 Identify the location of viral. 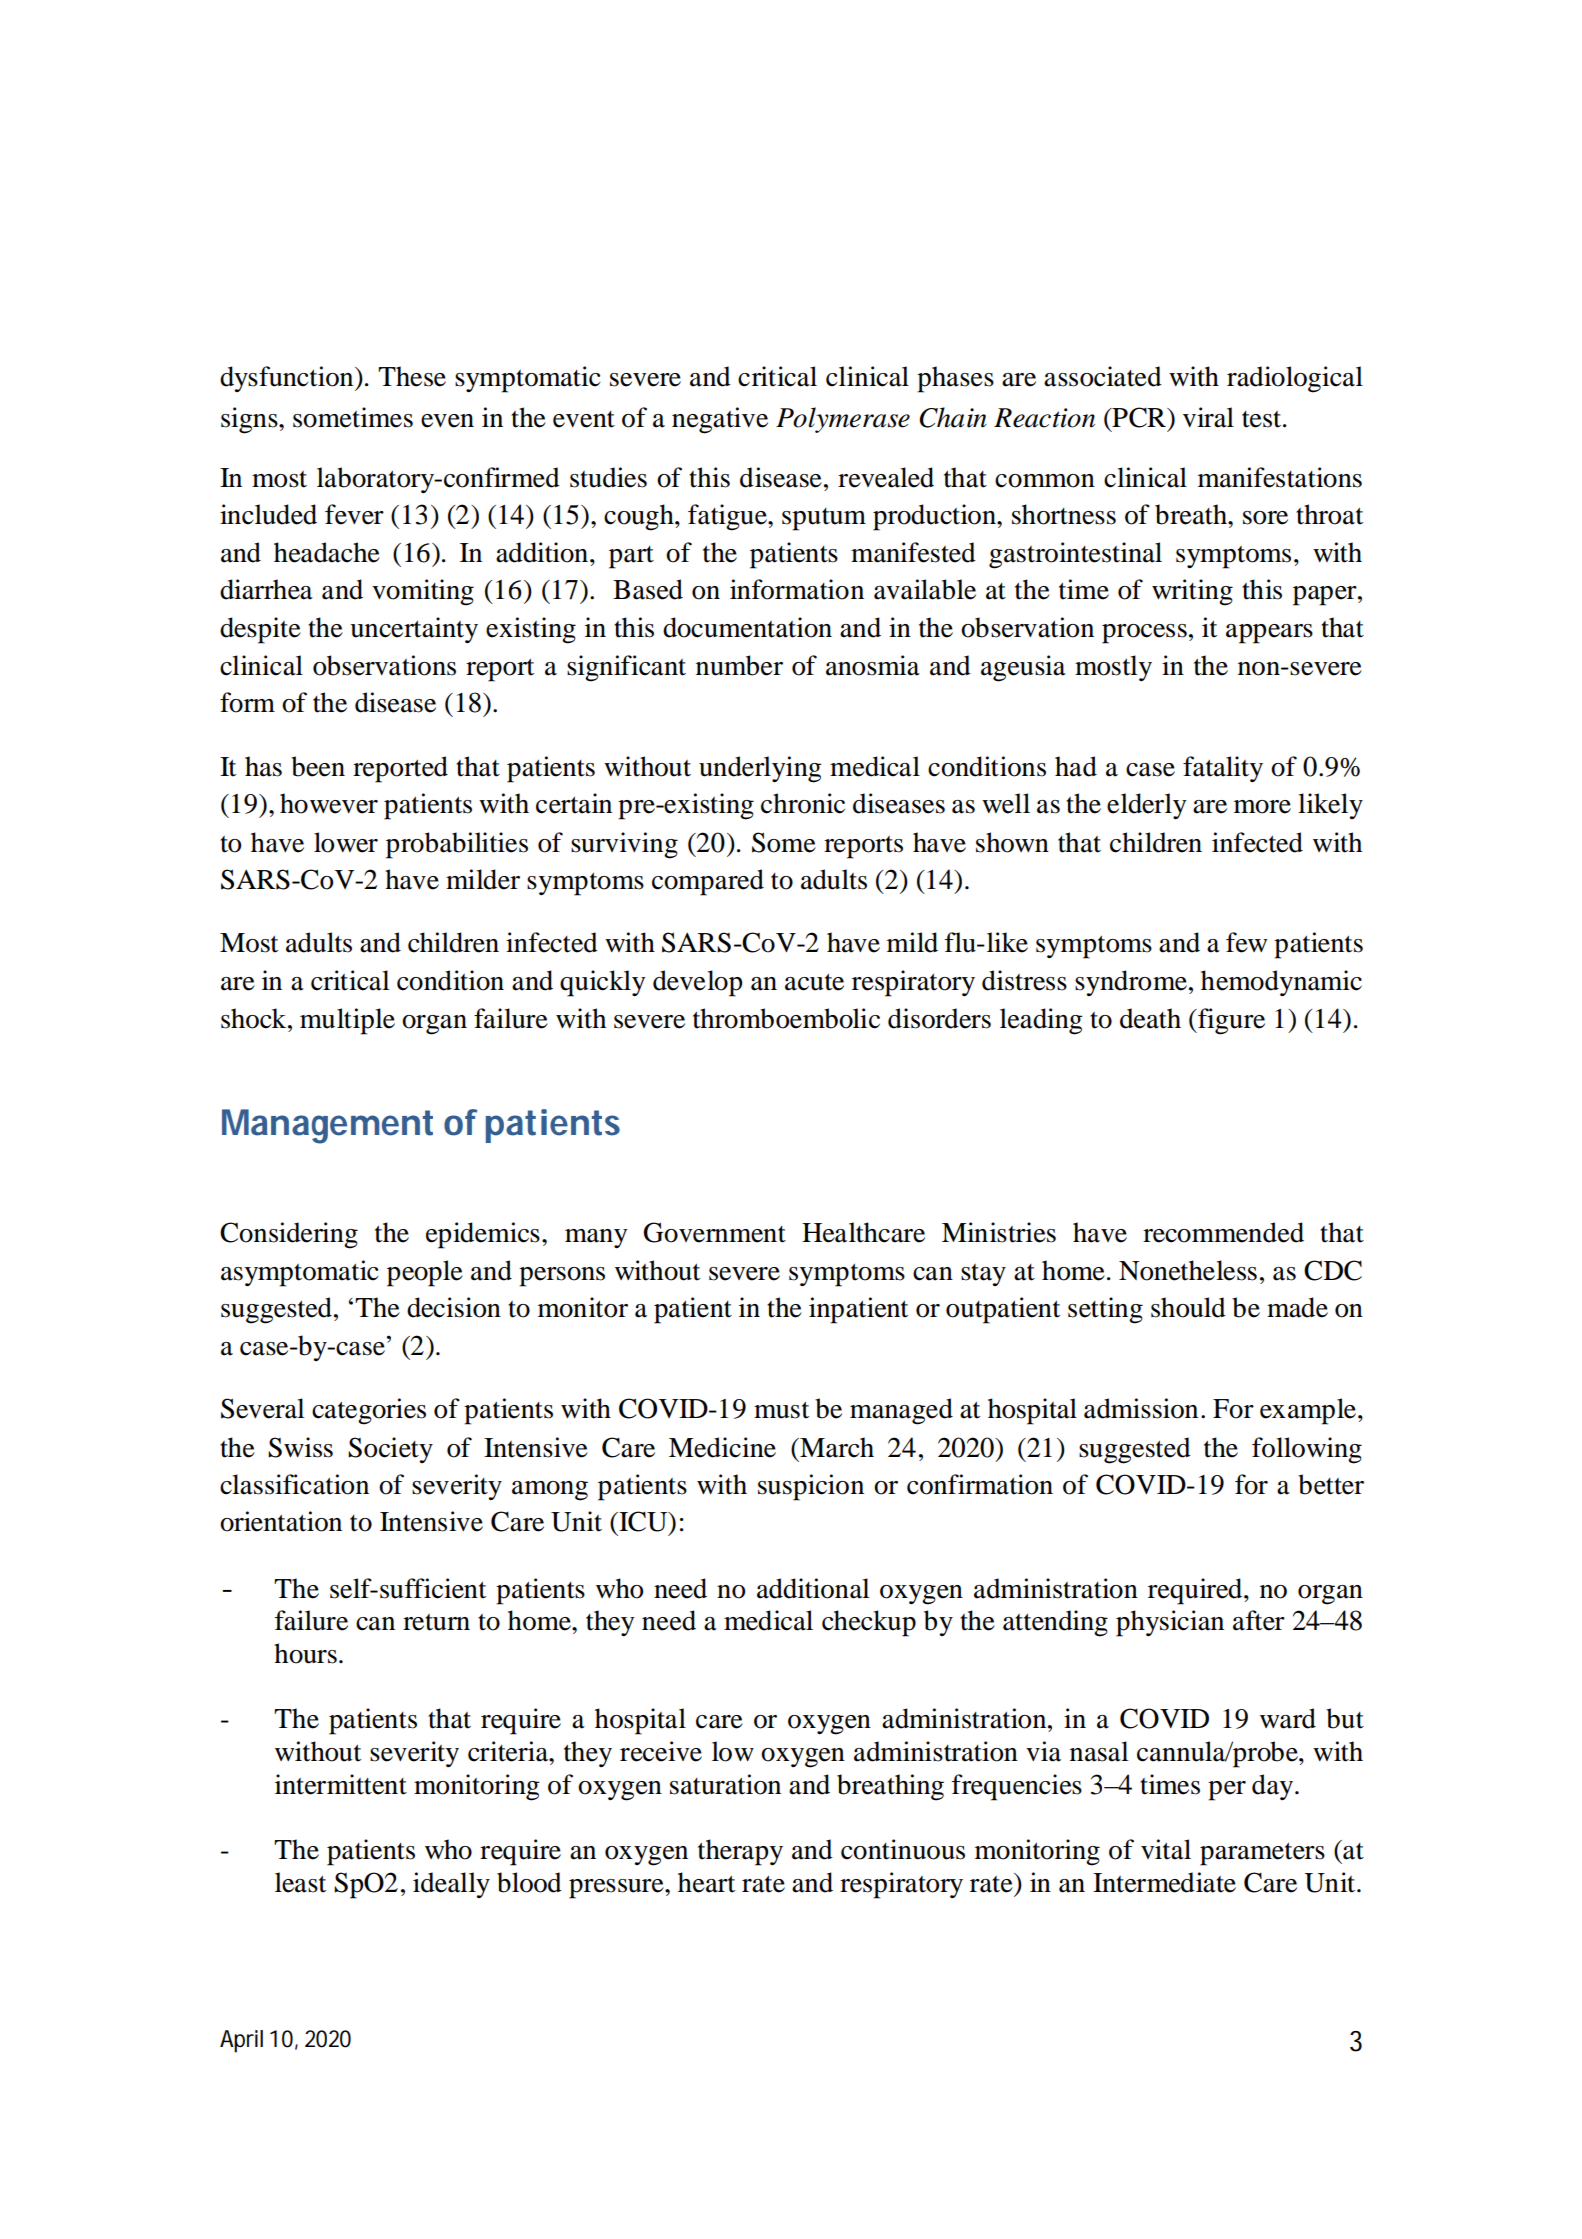
(1208, 417).
